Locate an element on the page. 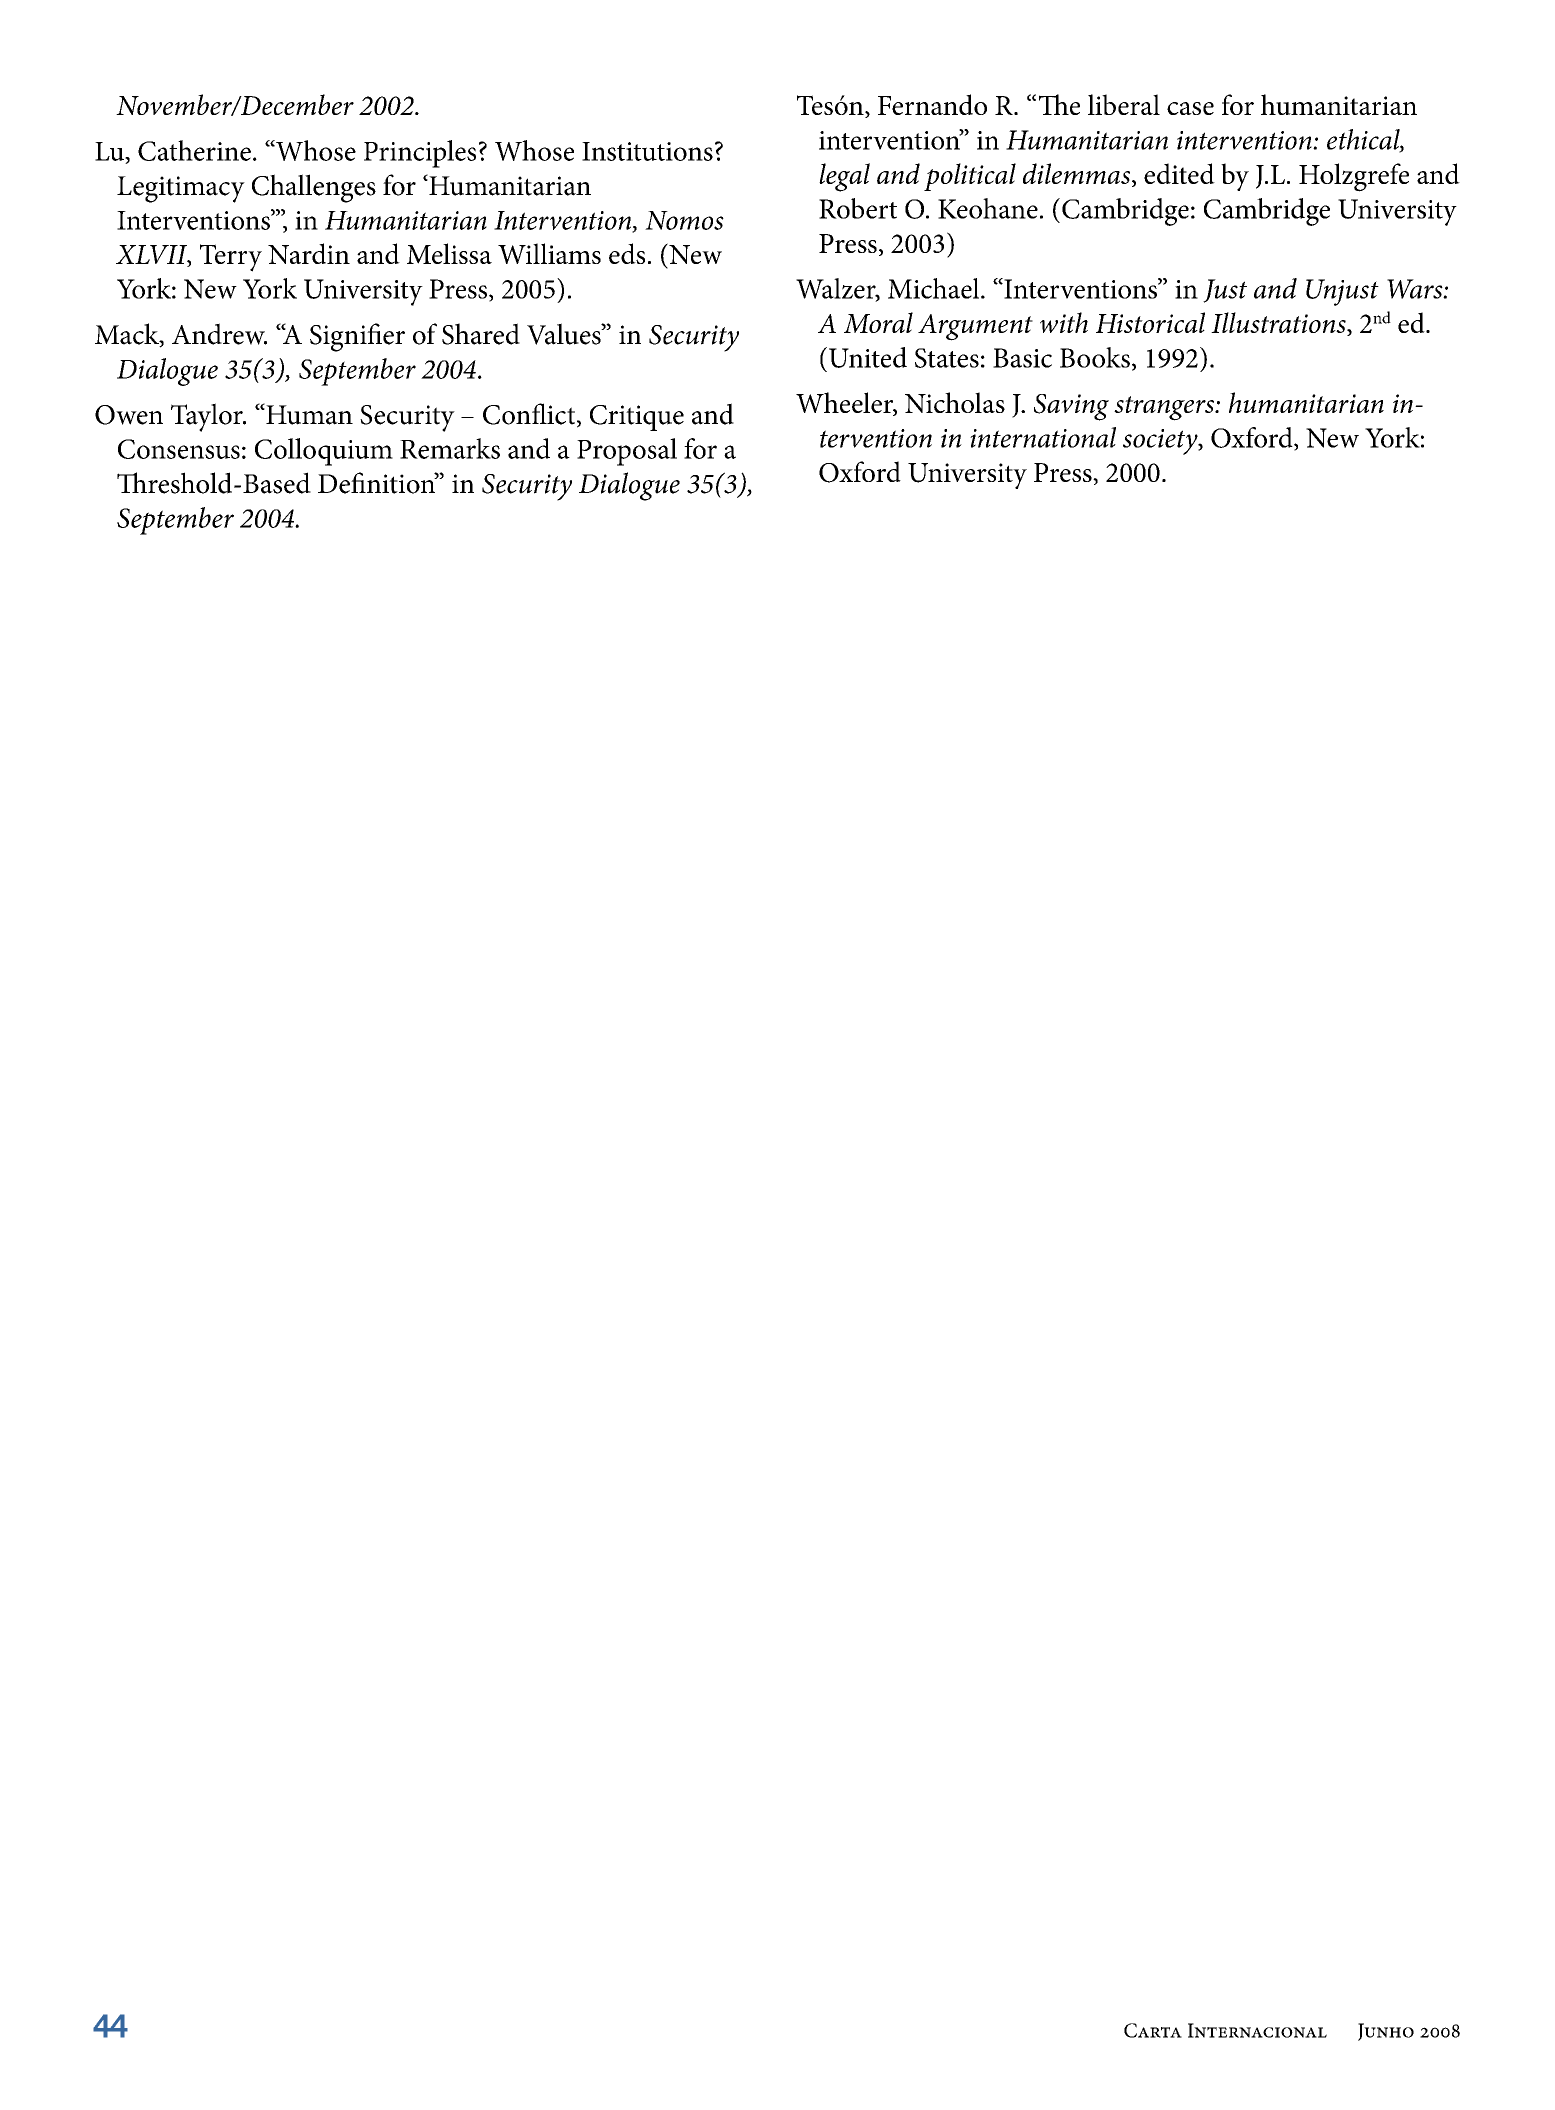 Image resolution: width=1555 pixels, height=2110 pixels. Consensus is located at coordinates (179, 449).
